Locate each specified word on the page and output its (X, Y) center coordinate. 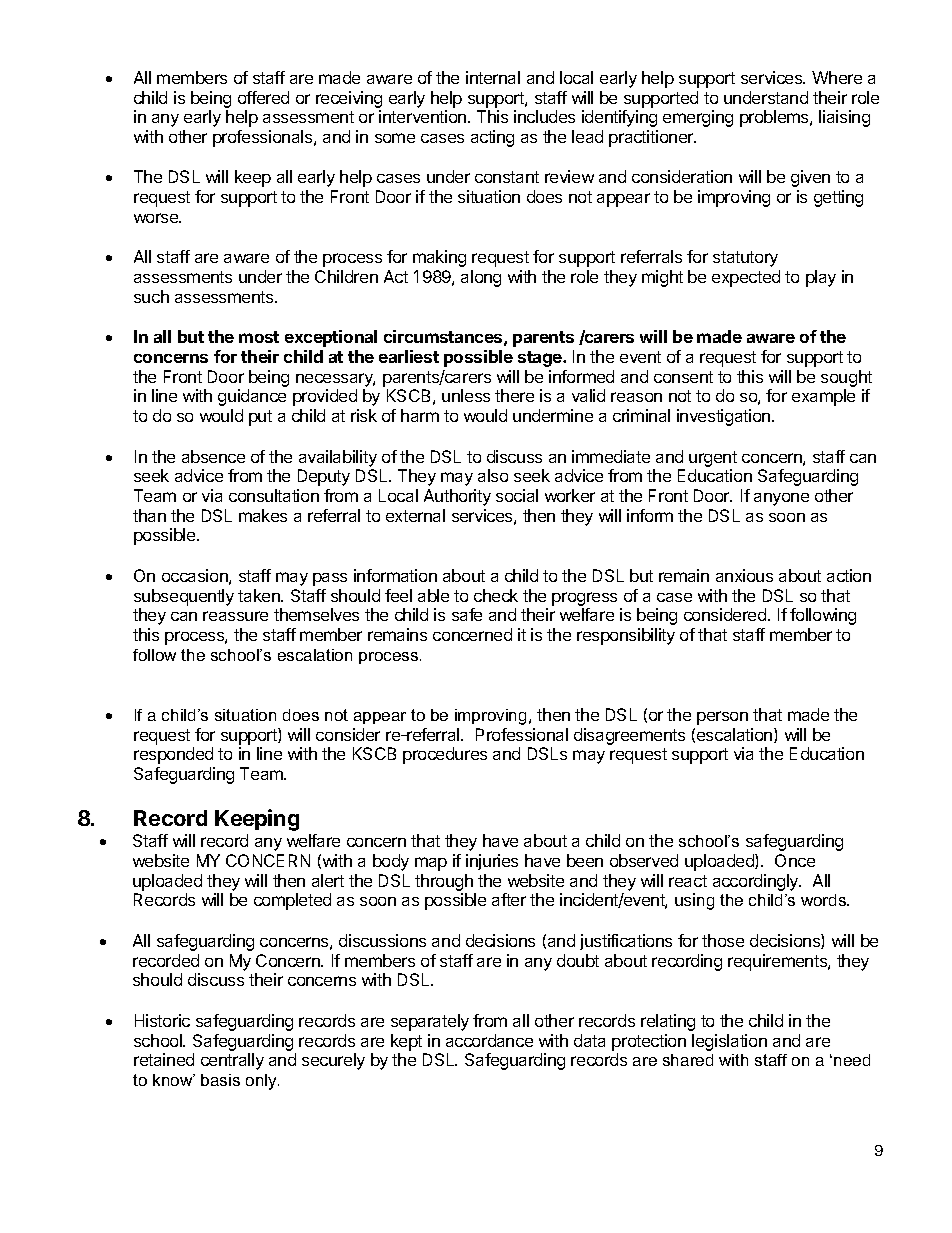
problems (775, 118)
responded (173, 755)
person (722, 718)
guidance (252, 397)
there (514, 395)
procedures (445, 755)
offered (263, 97)
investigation (725, 417)
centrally (232, 1061)
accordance (489, 1040)
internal (493, 77)
